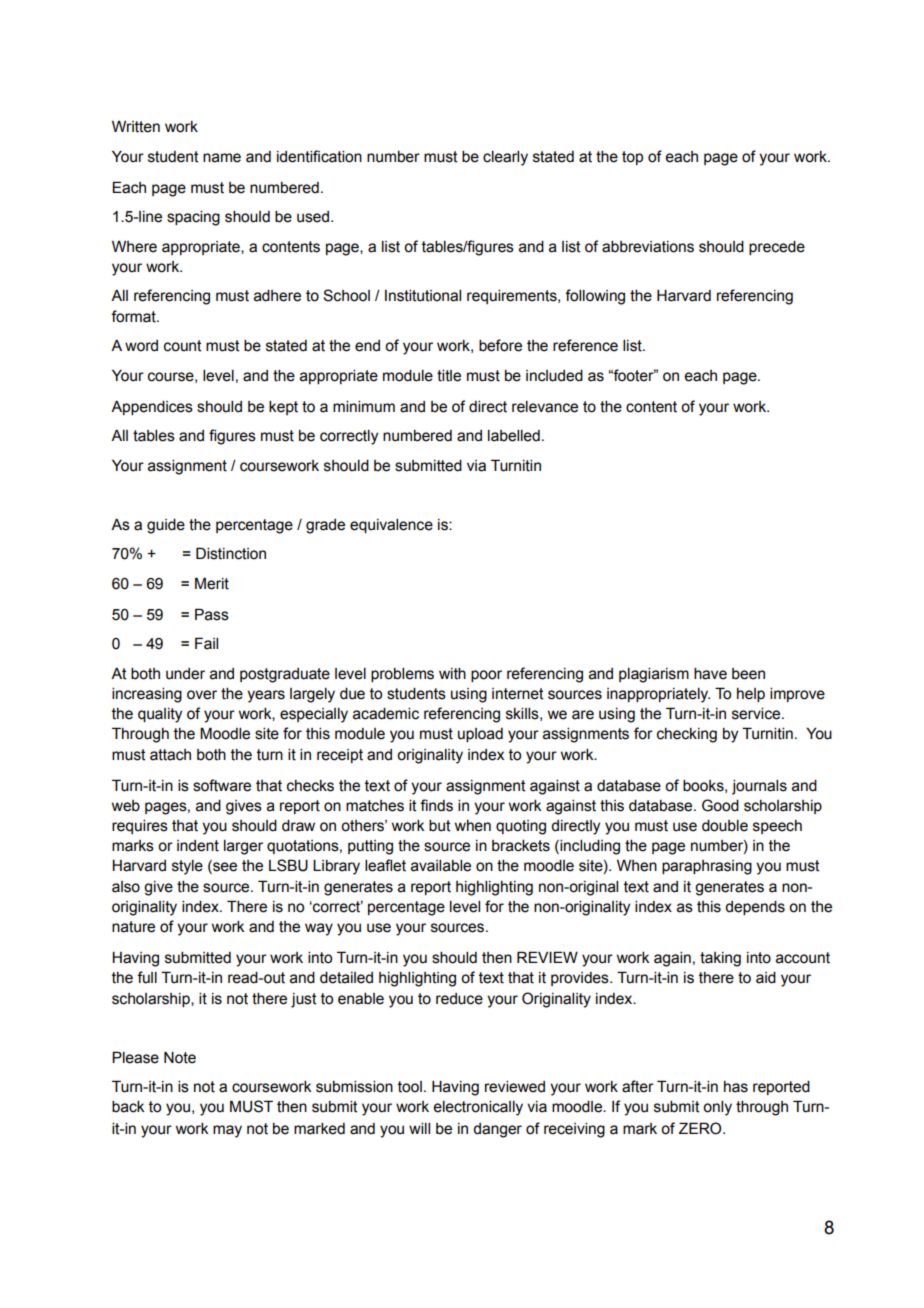 Image resolution: width=924 pixels, height=1308 pixels. Describe the element at coordinates (478, 1108) in the page. I see `electronically` at that location.
